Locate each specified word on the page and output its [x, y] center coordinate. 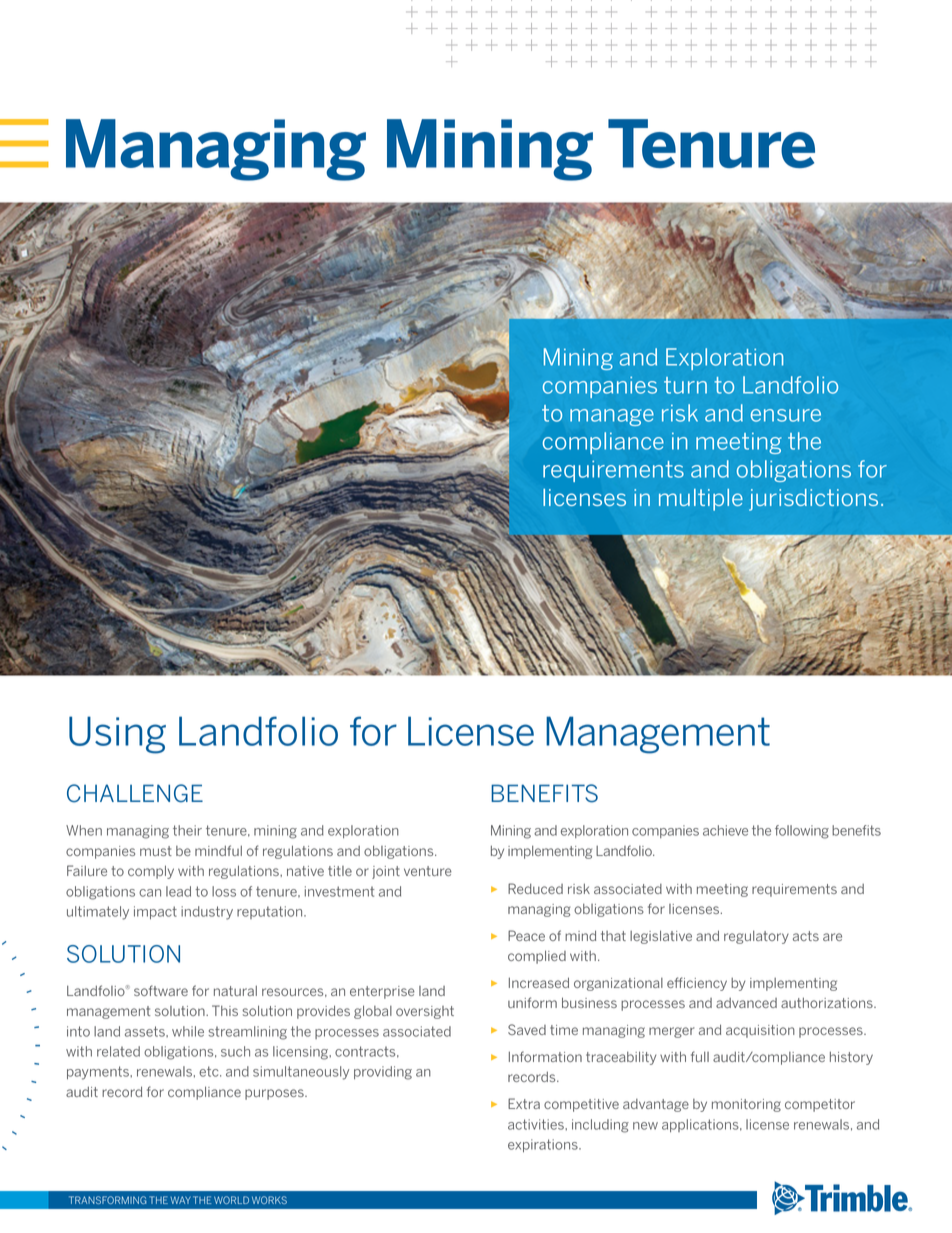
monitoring [746, 1105]
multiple [701, 500]
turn [685, 385]
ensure [786, 415]
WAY [180, 1200]
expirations [544, 1145]
